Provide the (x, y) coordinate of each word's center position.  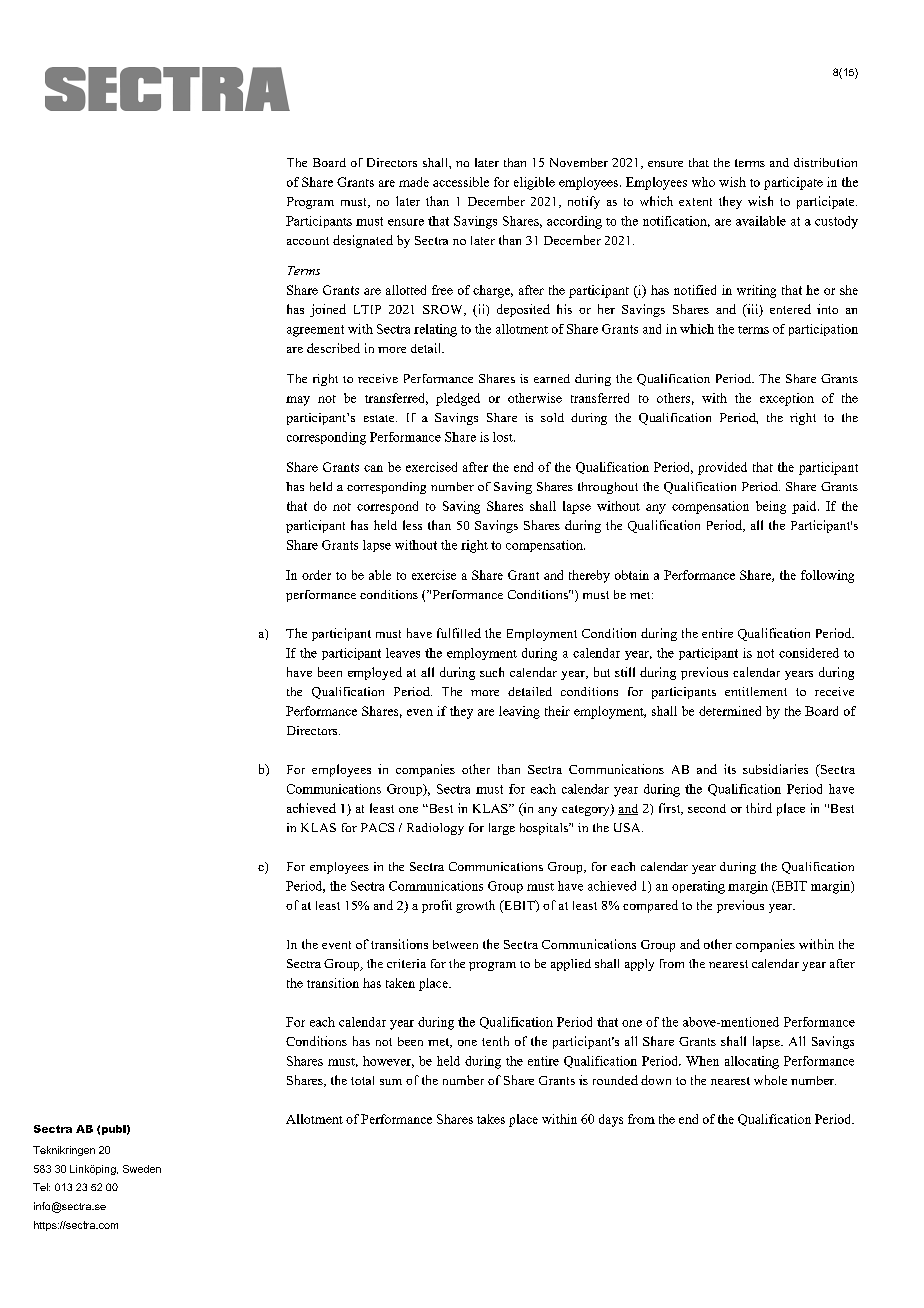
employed (375, 673)
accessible (461, 182)
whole (770, 1080)
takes (491, 1119)
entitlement (756, 691)
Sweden (142, 1169)
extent (695, 202)
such (492, 672)
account (308, 241)
